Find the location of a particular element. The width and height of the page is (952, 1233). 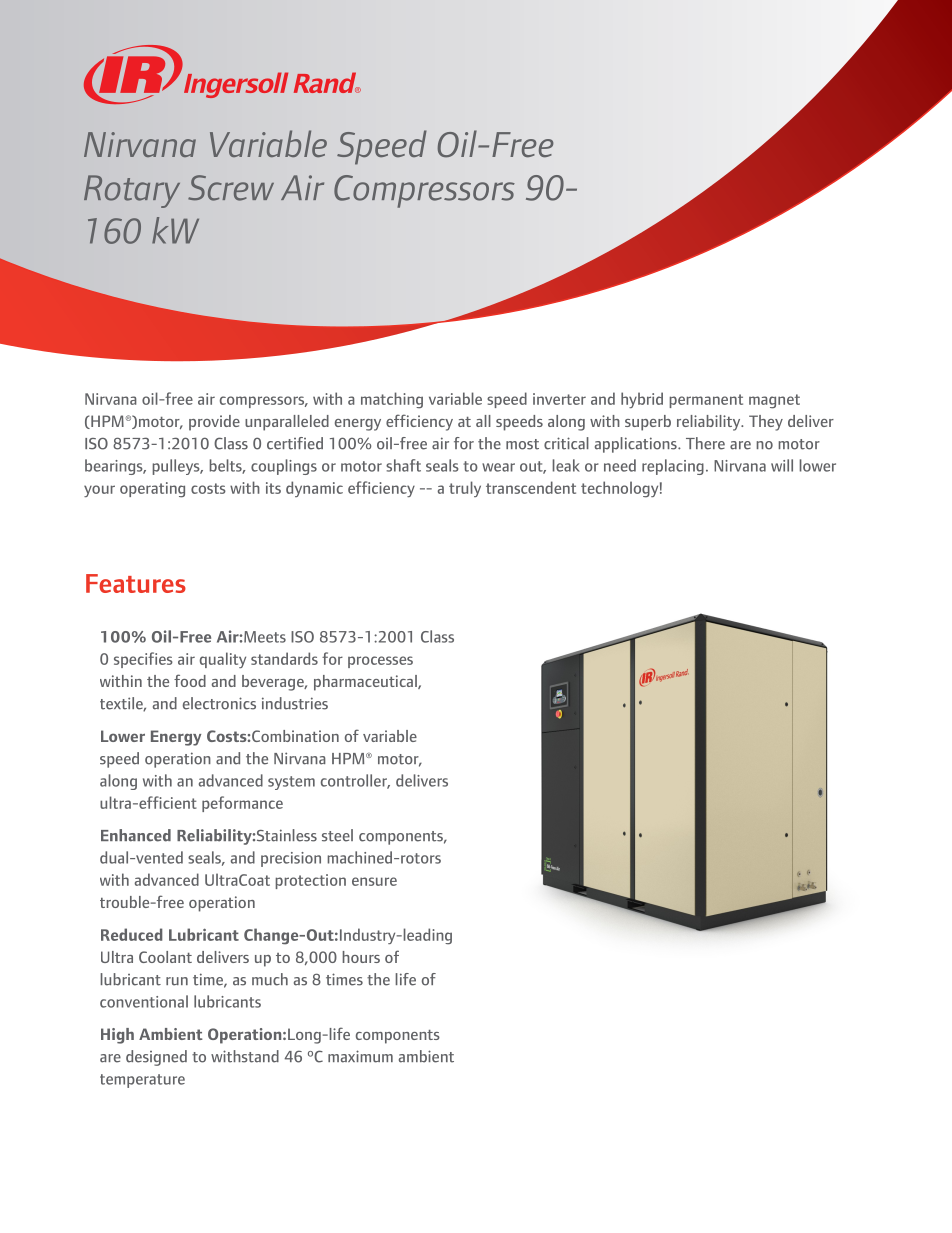

specifies is located at coordinates (143, 660).
